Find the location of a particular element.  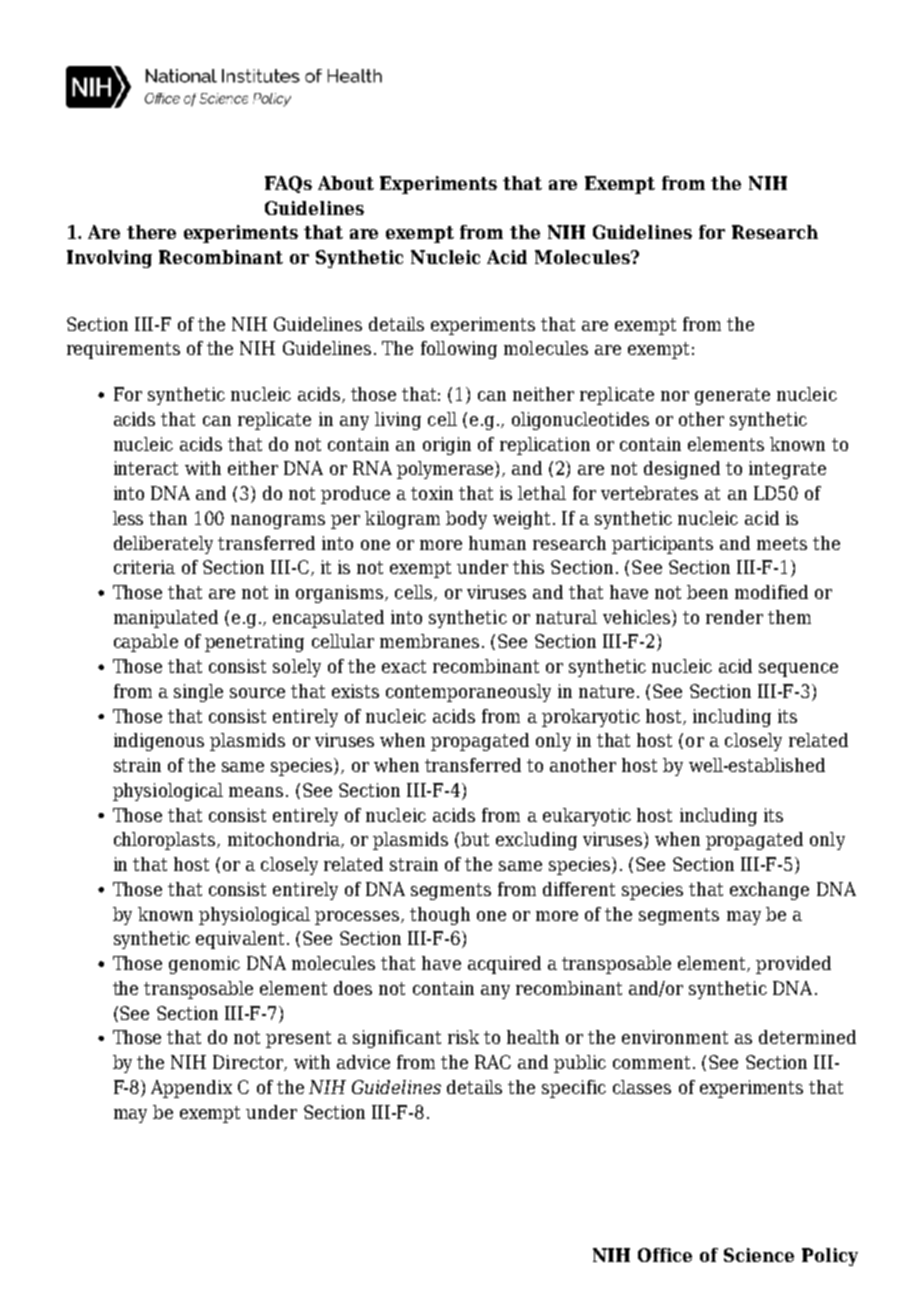

there is located at coordinates (151, 232).
